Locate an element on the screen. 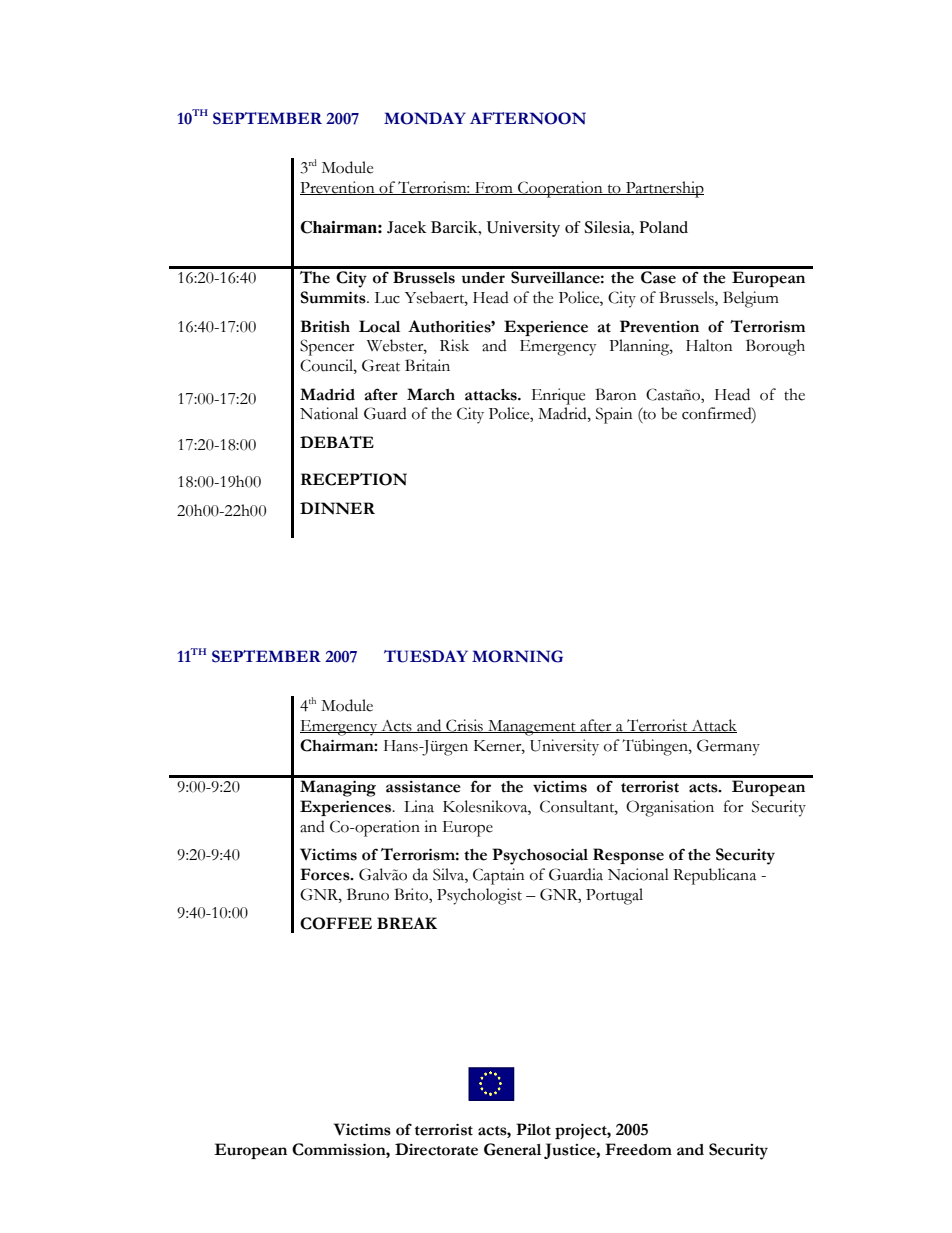  Germany is located at coordinates (728, 747).
